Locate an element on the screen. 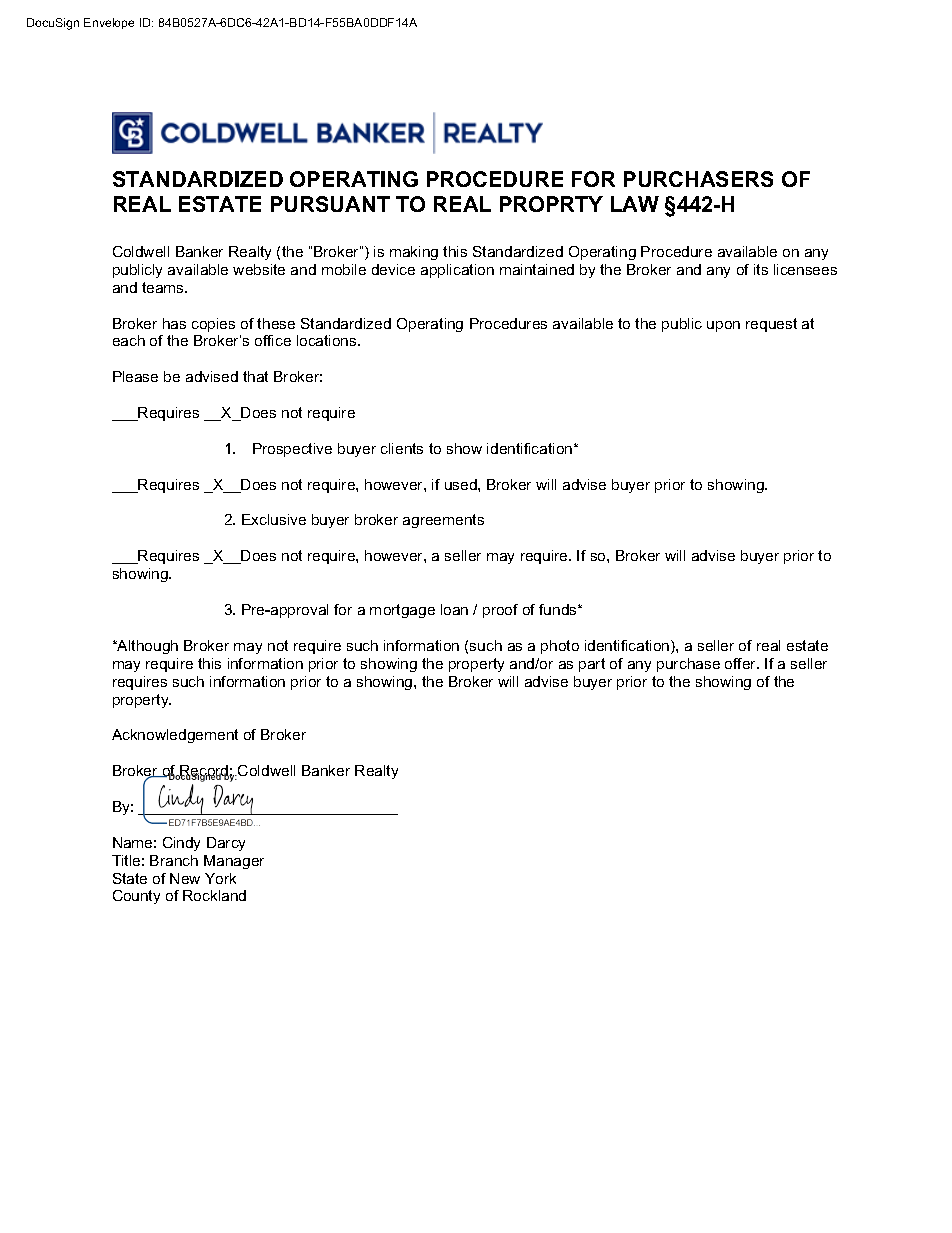 The width and height of the screenshot is (952, 1233). making is located at coordinates (414, 253).
